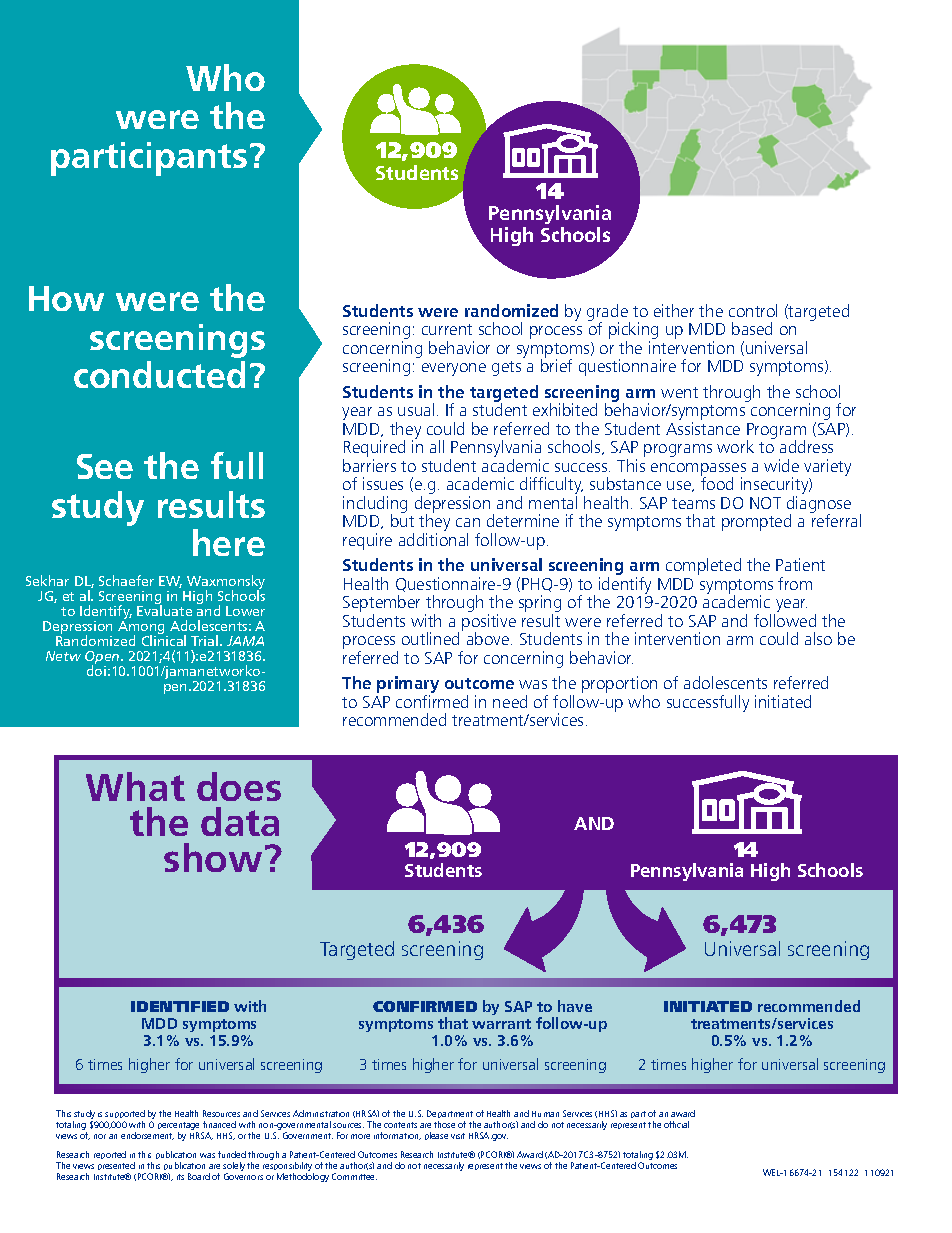 The image size is (952, 1233). Describe the element at coordinates (159, 374) in the image. I see `conducted` at that location.
